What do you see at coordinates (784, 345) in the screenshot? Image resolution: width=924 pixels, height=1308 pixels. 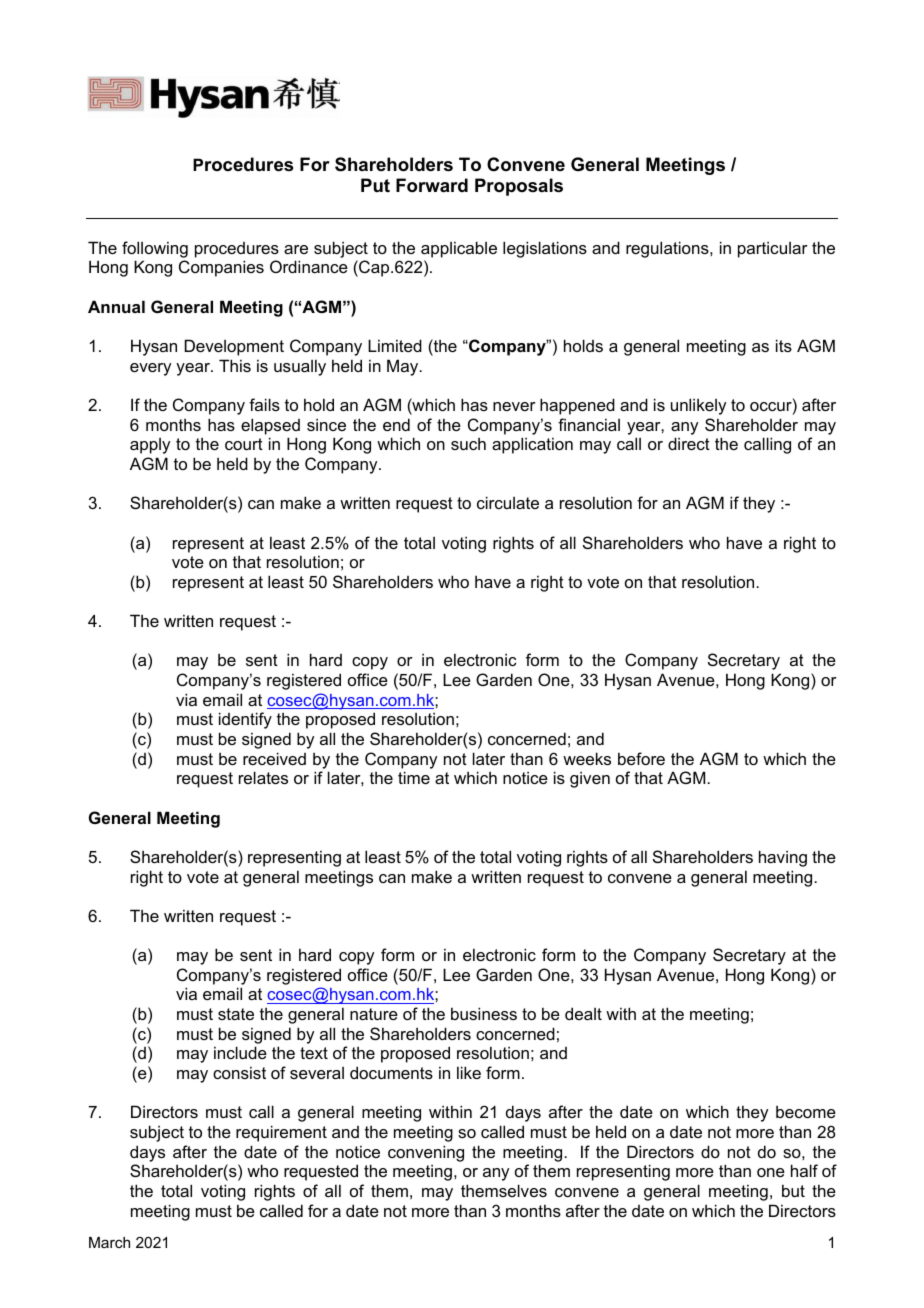 I see `its` at bounding box center [784, 345].
